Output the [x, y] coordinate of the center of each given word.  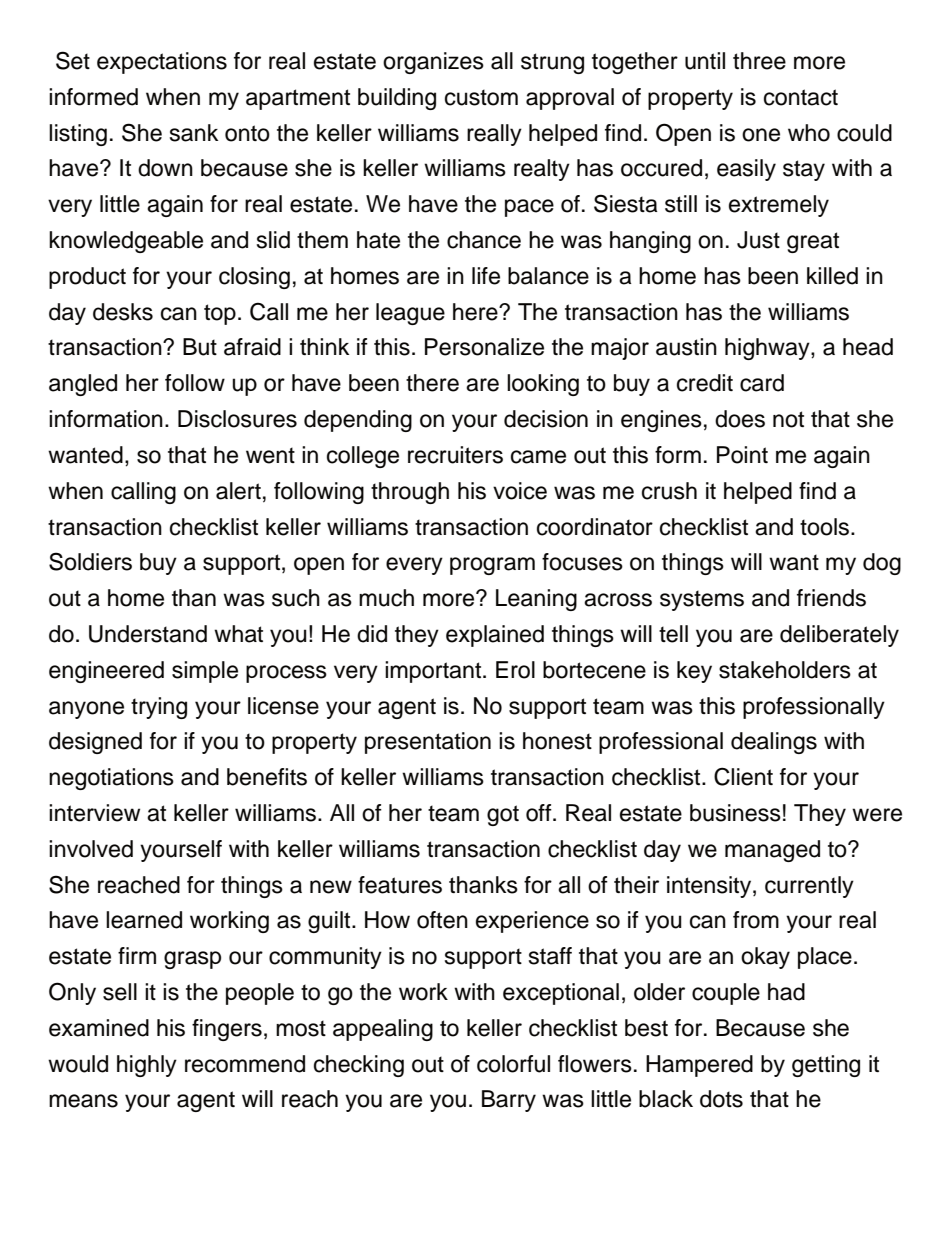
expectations [162, 63]
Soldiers [90, 561]
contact [801, 97]
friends [831, 598]
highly [147, 1066]
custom [481, 97]
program [492, 566]
